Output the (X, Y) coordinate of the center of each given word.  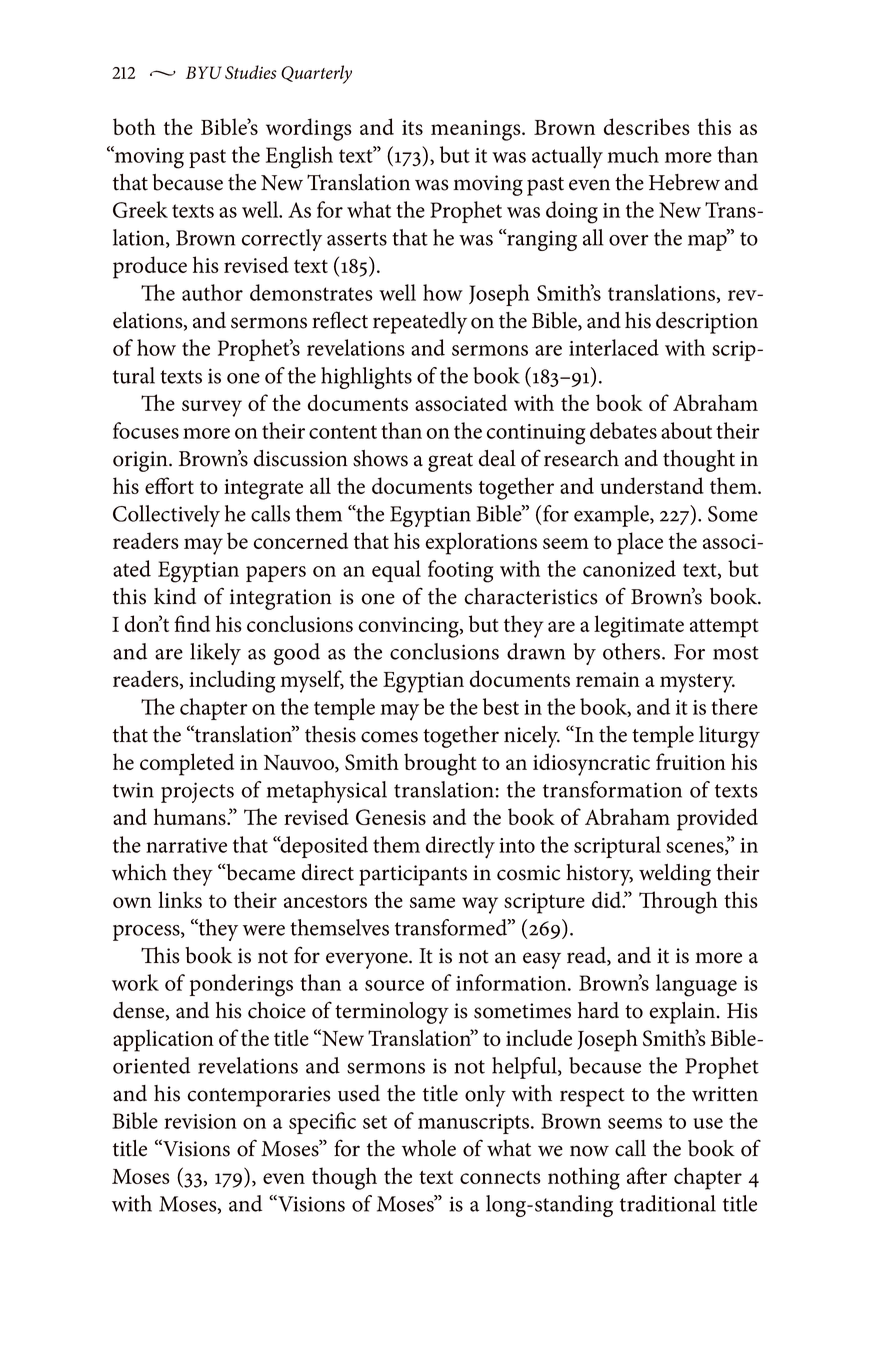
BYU (204, 72)
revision (200, 1121)
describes (647, 126)
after (647, 1175)
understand (652, 485)
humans (191, 816)
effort (169, 485)
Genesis (391, 817)
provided (717, 819)
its (412, 127)
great (450, 462)
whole (429, 1148)
